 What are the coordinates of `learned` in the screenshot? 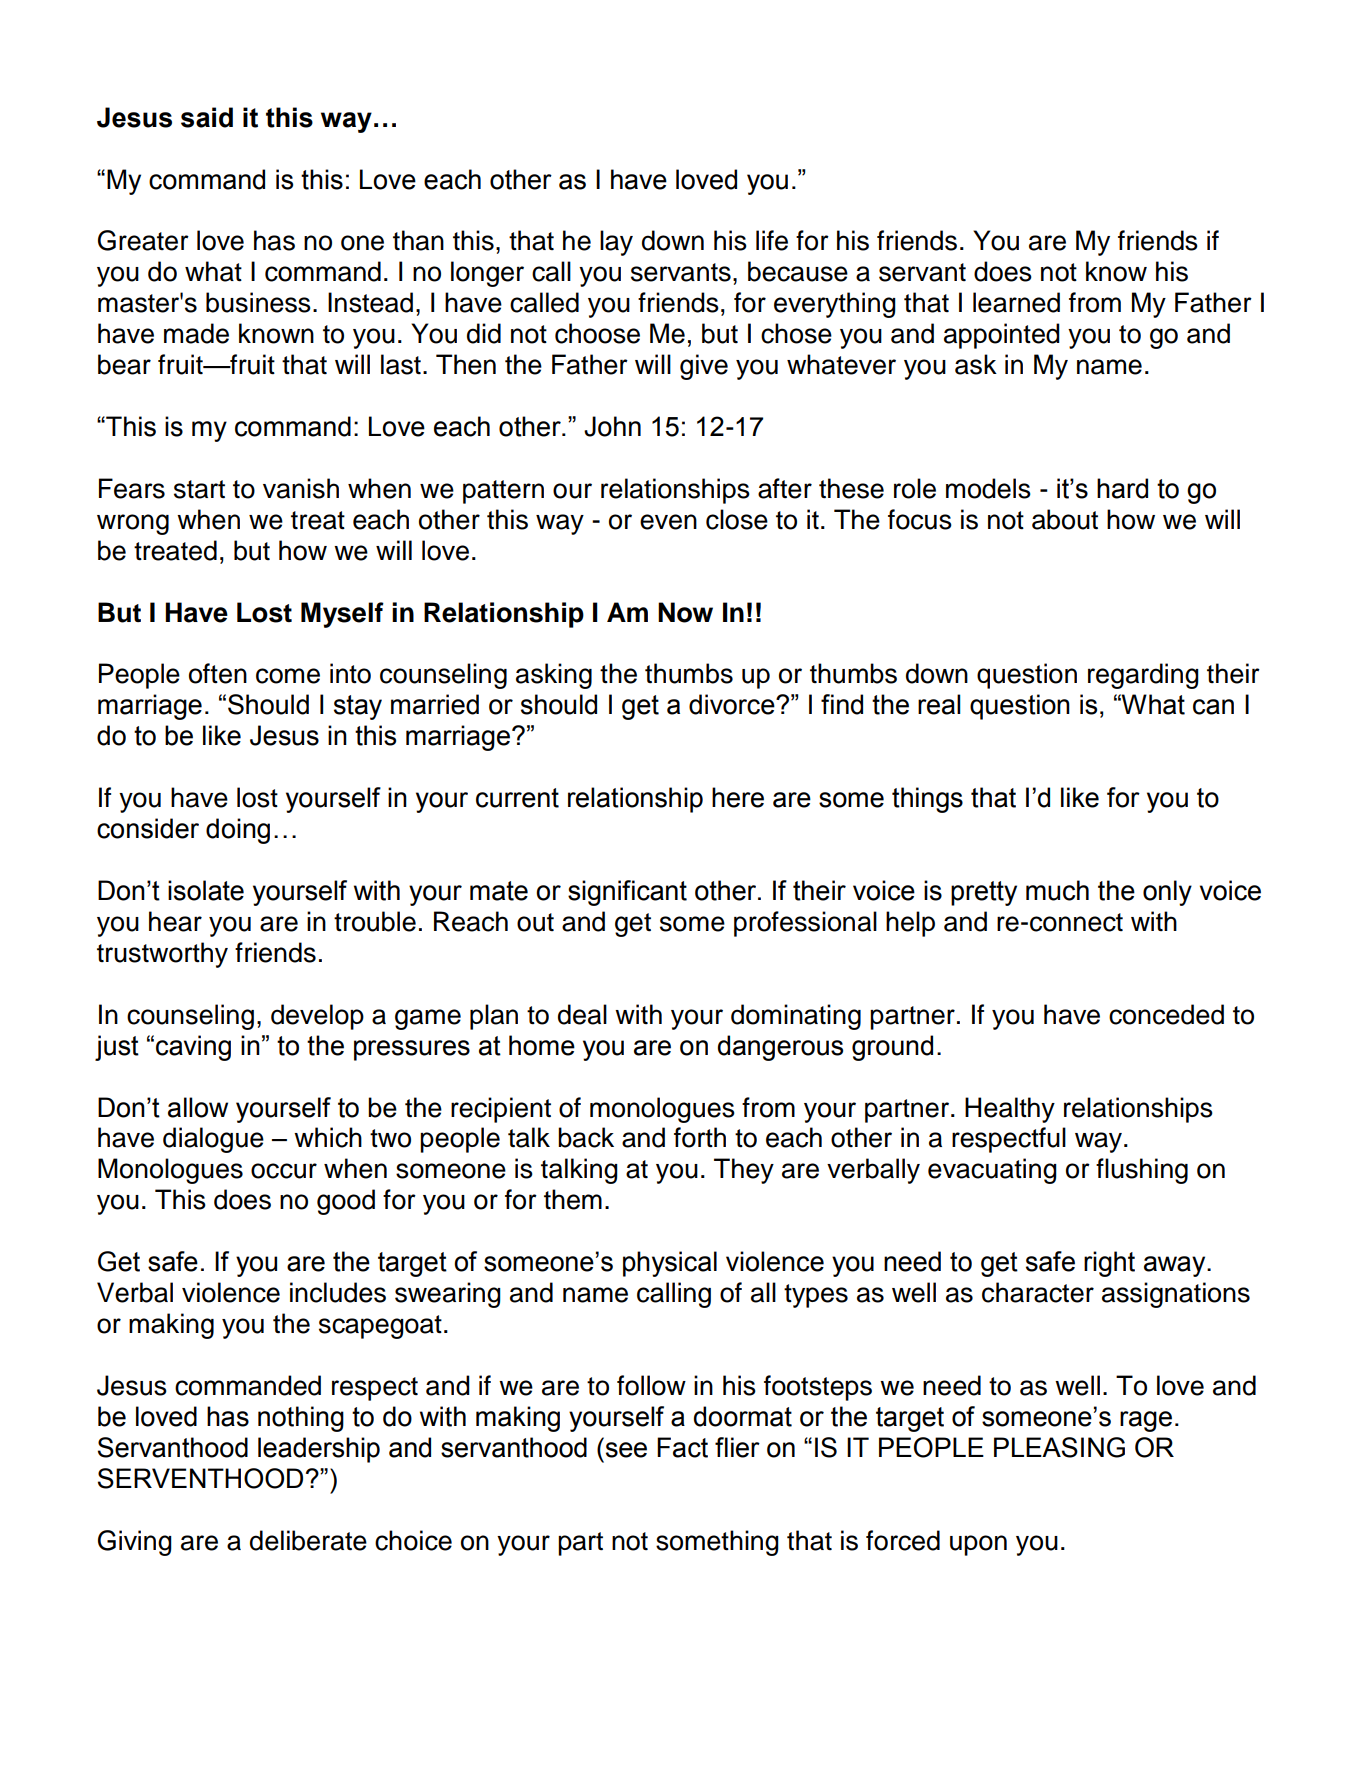 It's located at (1016, 302).
